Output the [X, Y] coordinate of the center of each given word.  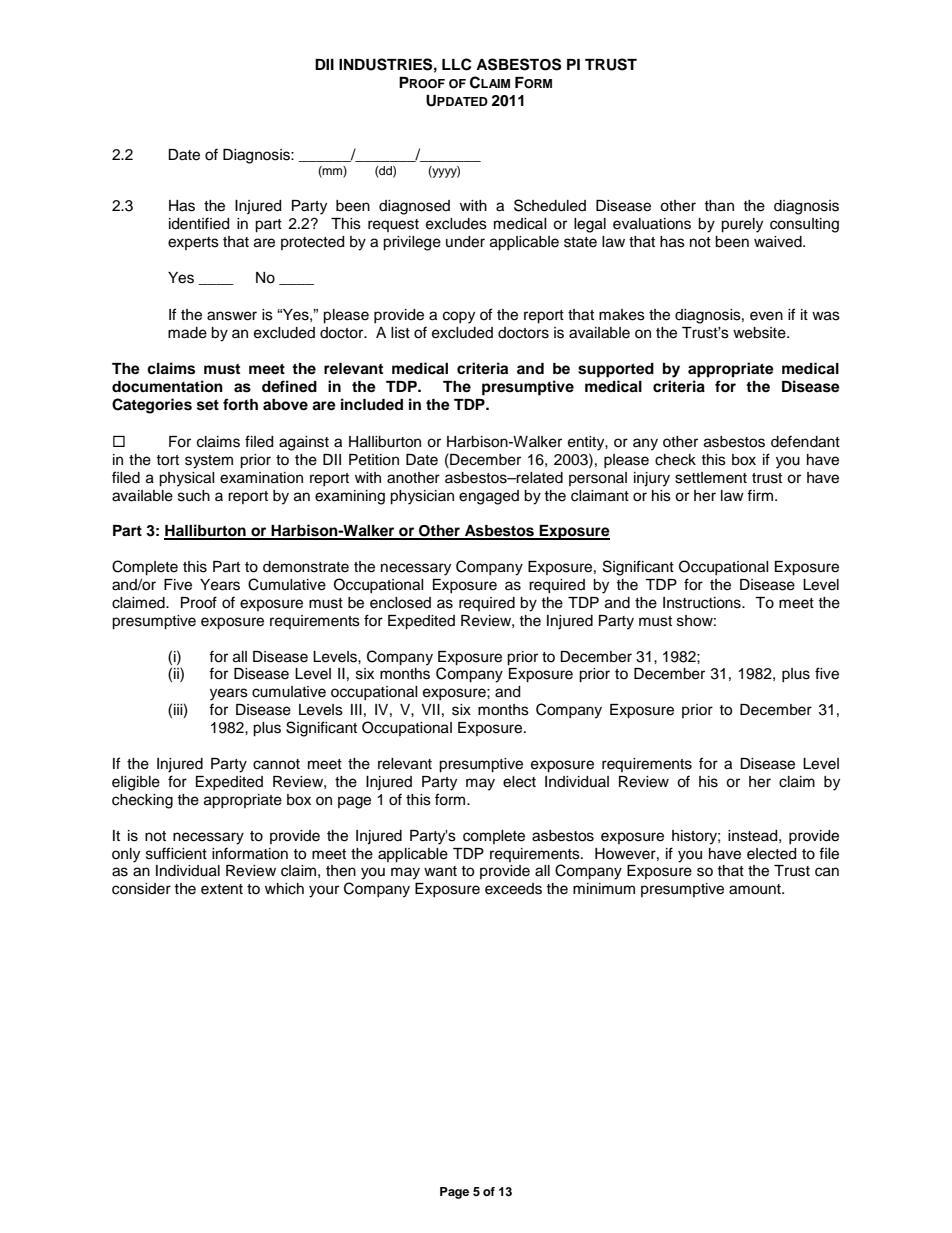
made [187, 333]
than [719, 206]
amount [756, 889]
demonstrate [306, 567]
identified [199, 223]
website [760, 333]
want [440, 871]
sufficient [176, 853]
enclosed [400, 603]
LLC [457, 64]
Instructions [703, 603]
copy [459, 317]
